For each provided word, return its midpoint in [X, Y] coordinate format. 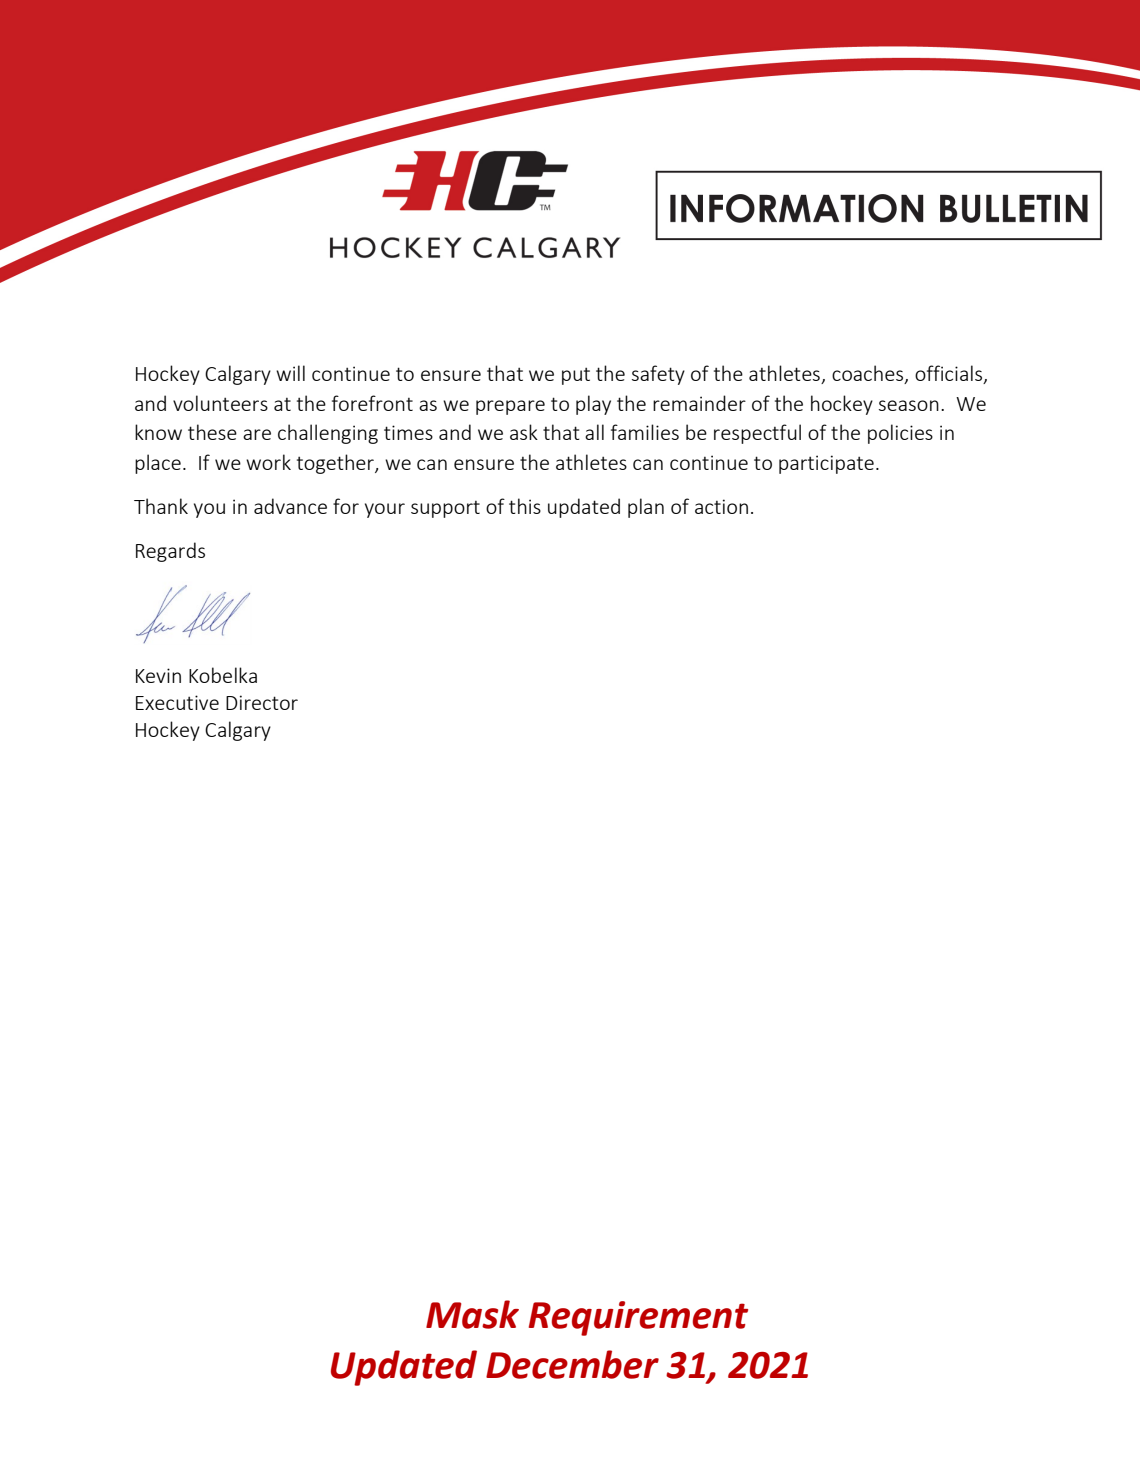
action [721, 506]
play [593, 405]
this [525, 506]
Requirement [638, 1318]
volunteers [220, 403]
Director [262, 702]
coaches [869, 374]
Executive [177, 702]
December [572, 1364]
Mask [472, 1314]
